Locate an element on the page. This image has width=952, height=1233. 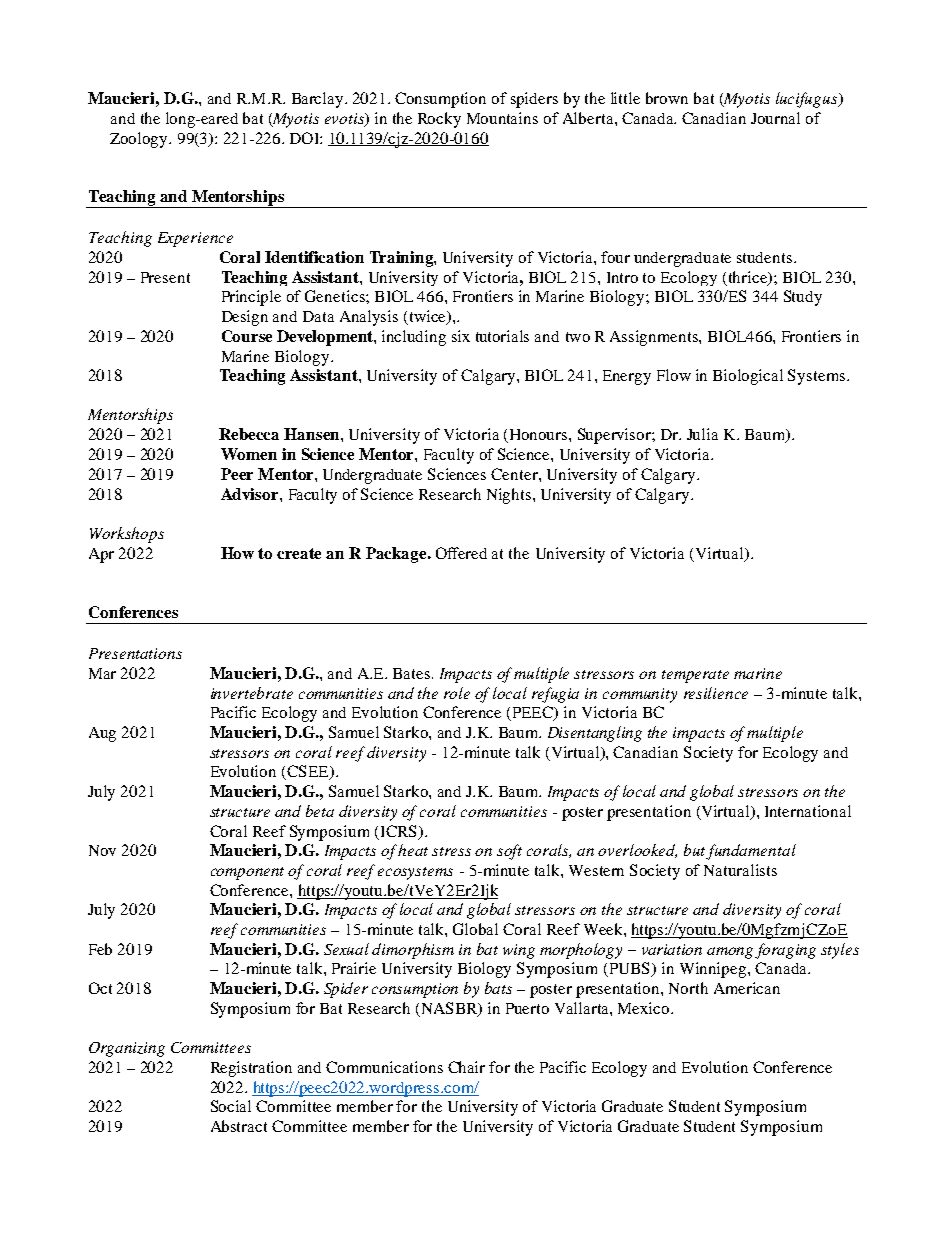
Journal is located at coordinates (775, 118).
